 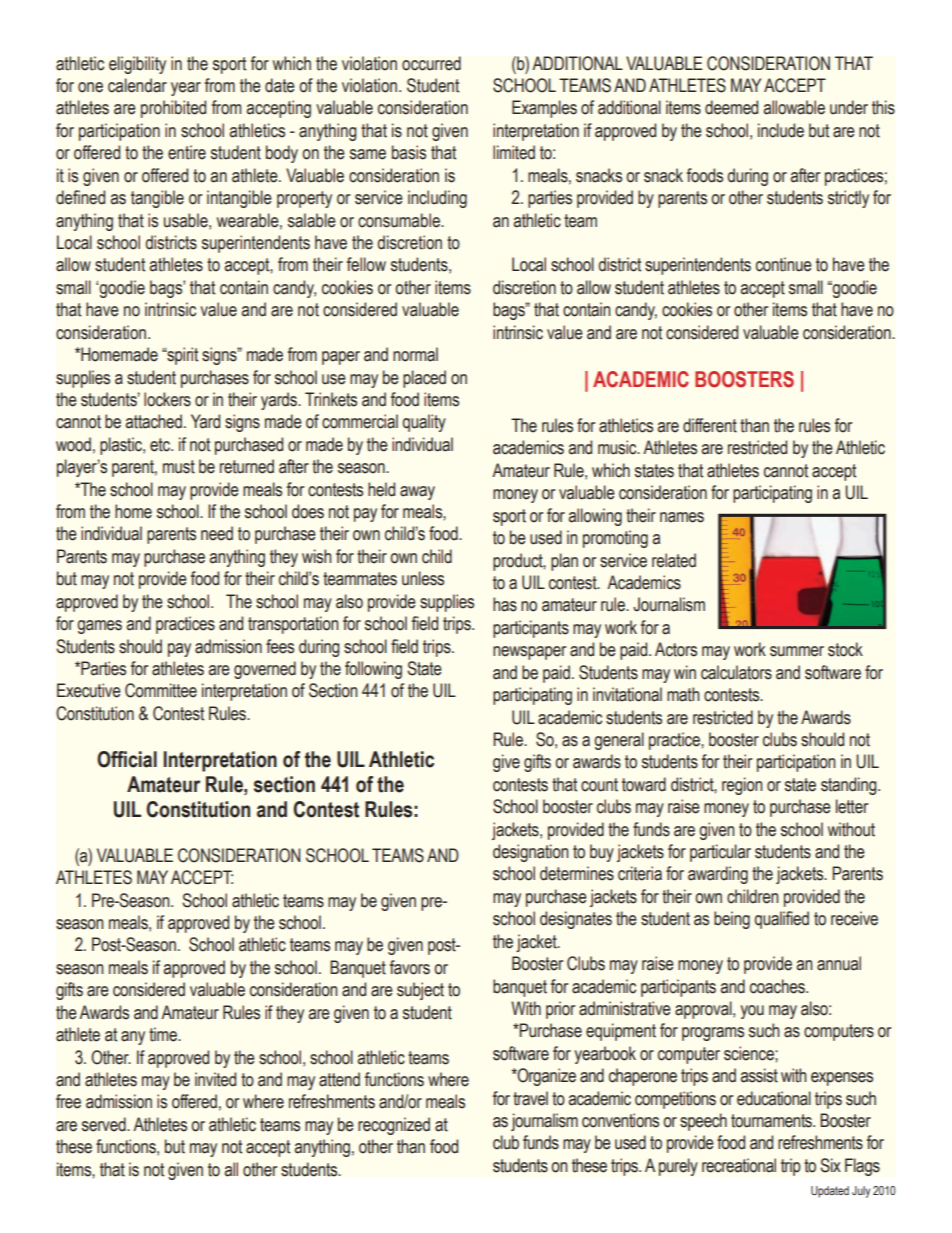 What do you see at coordinates (173, 109) in the screenshot?
I see `prohibited` at bounding box center [173, 109].
